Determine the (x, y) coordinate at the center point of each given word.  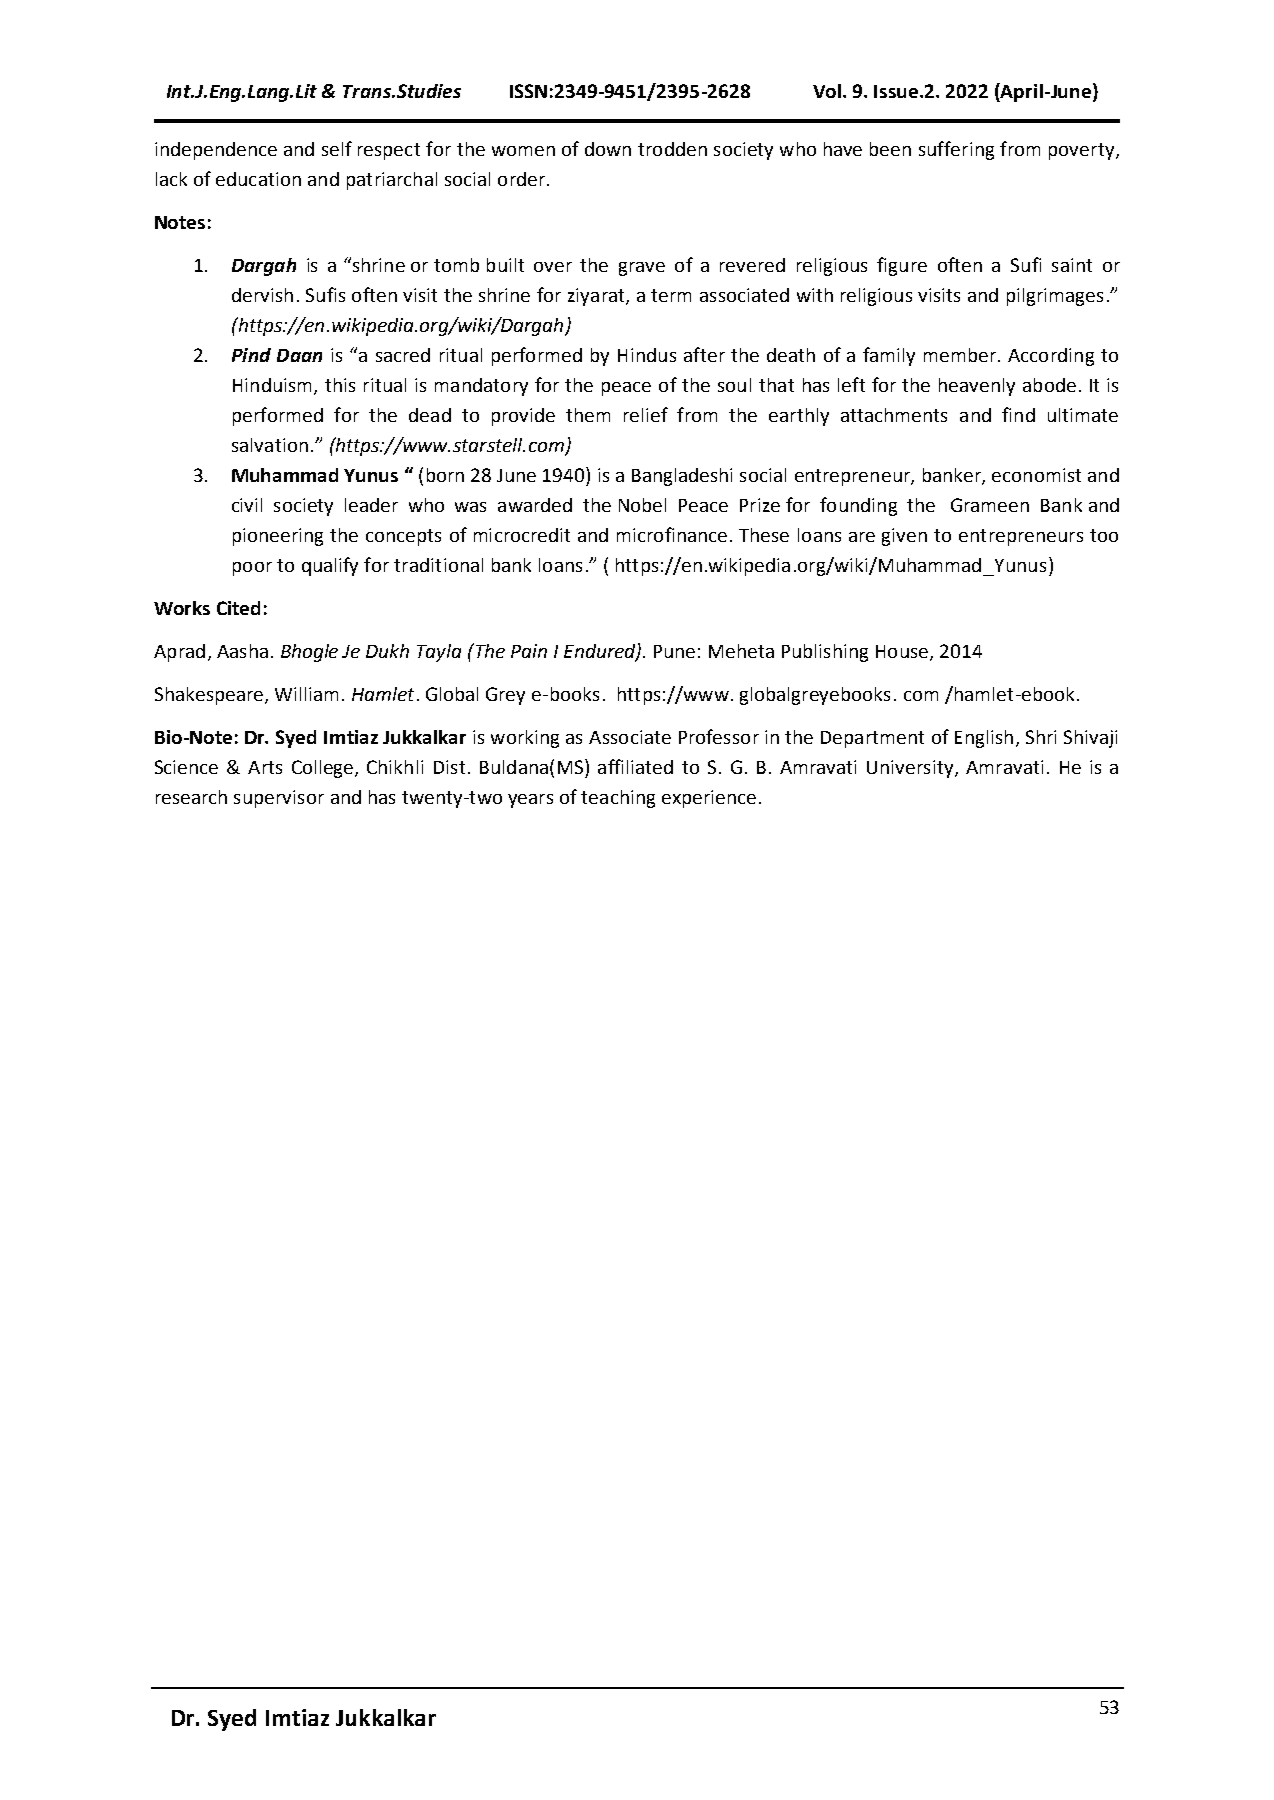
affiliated (635, 766)
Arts (265, 767)
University (911, 769)
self (337, 148)
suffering (956, 150)
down (608, 149)
